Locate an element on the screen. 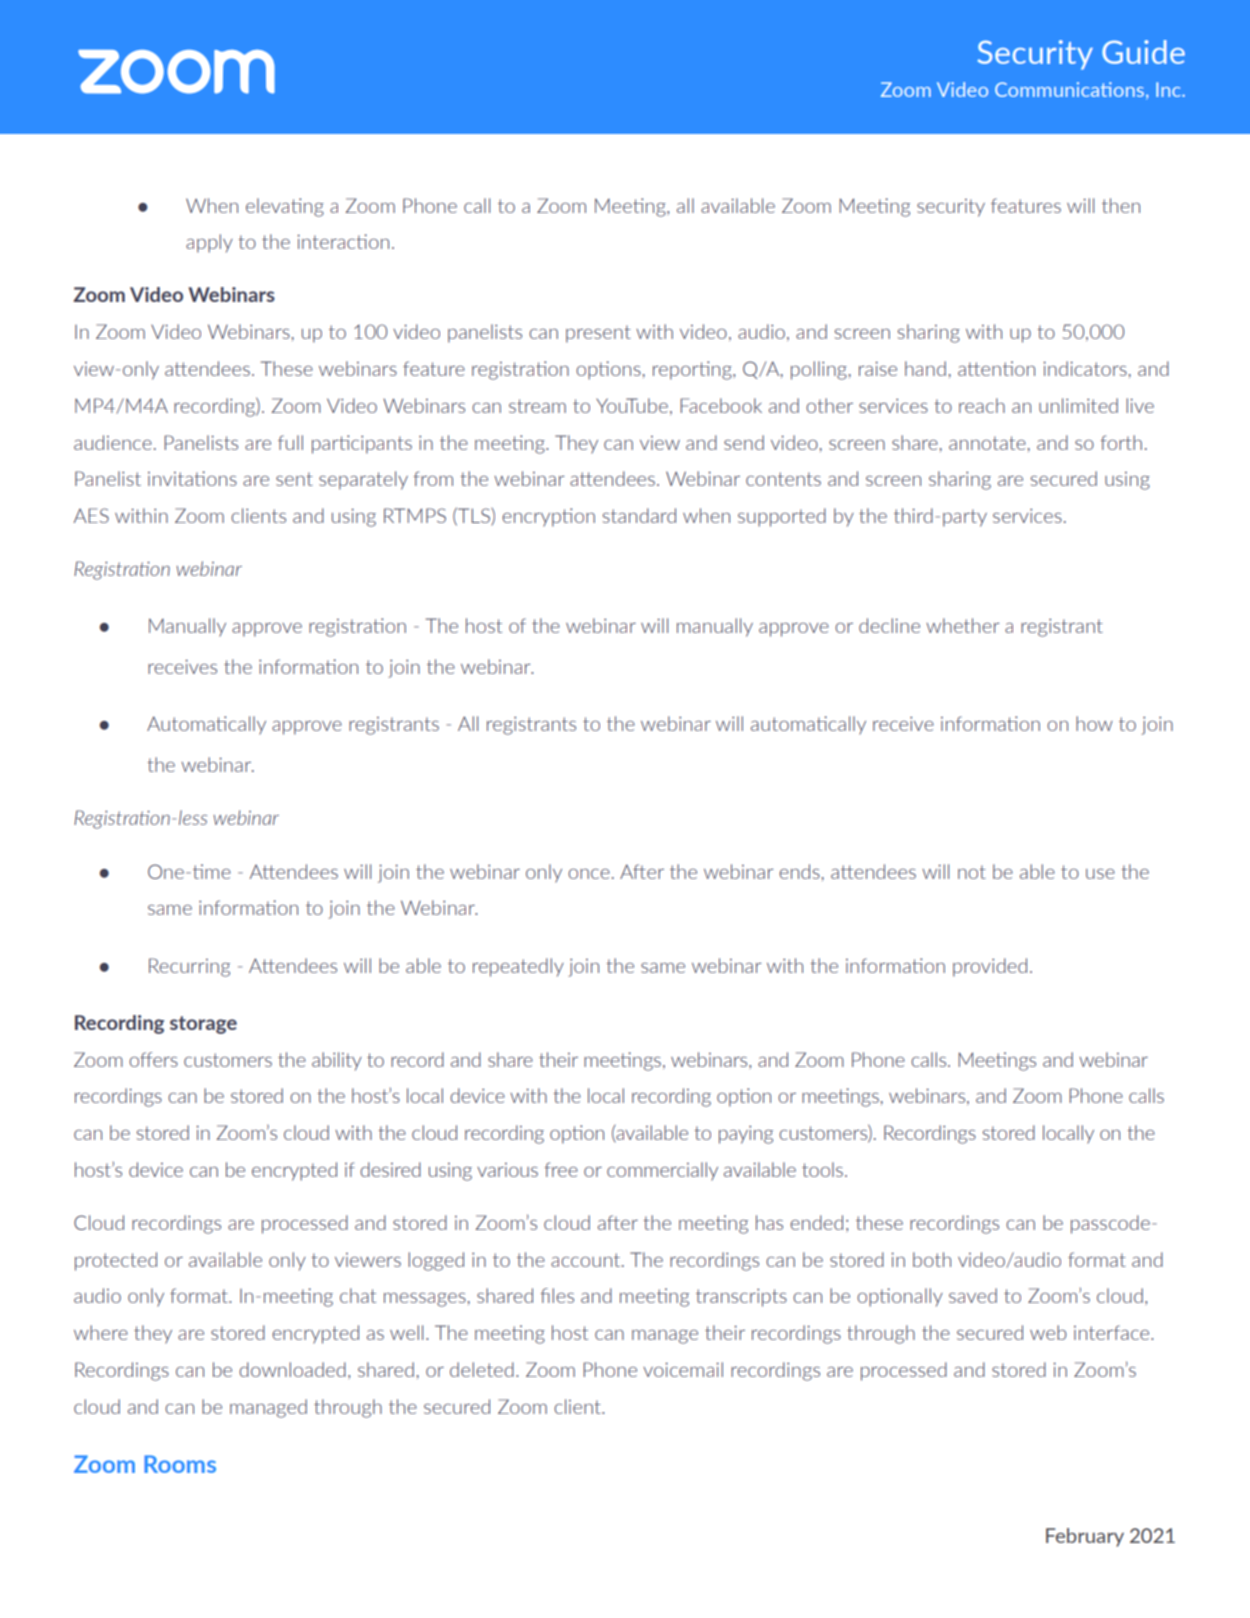  Rooms is located at coordinates (180, 1464).
